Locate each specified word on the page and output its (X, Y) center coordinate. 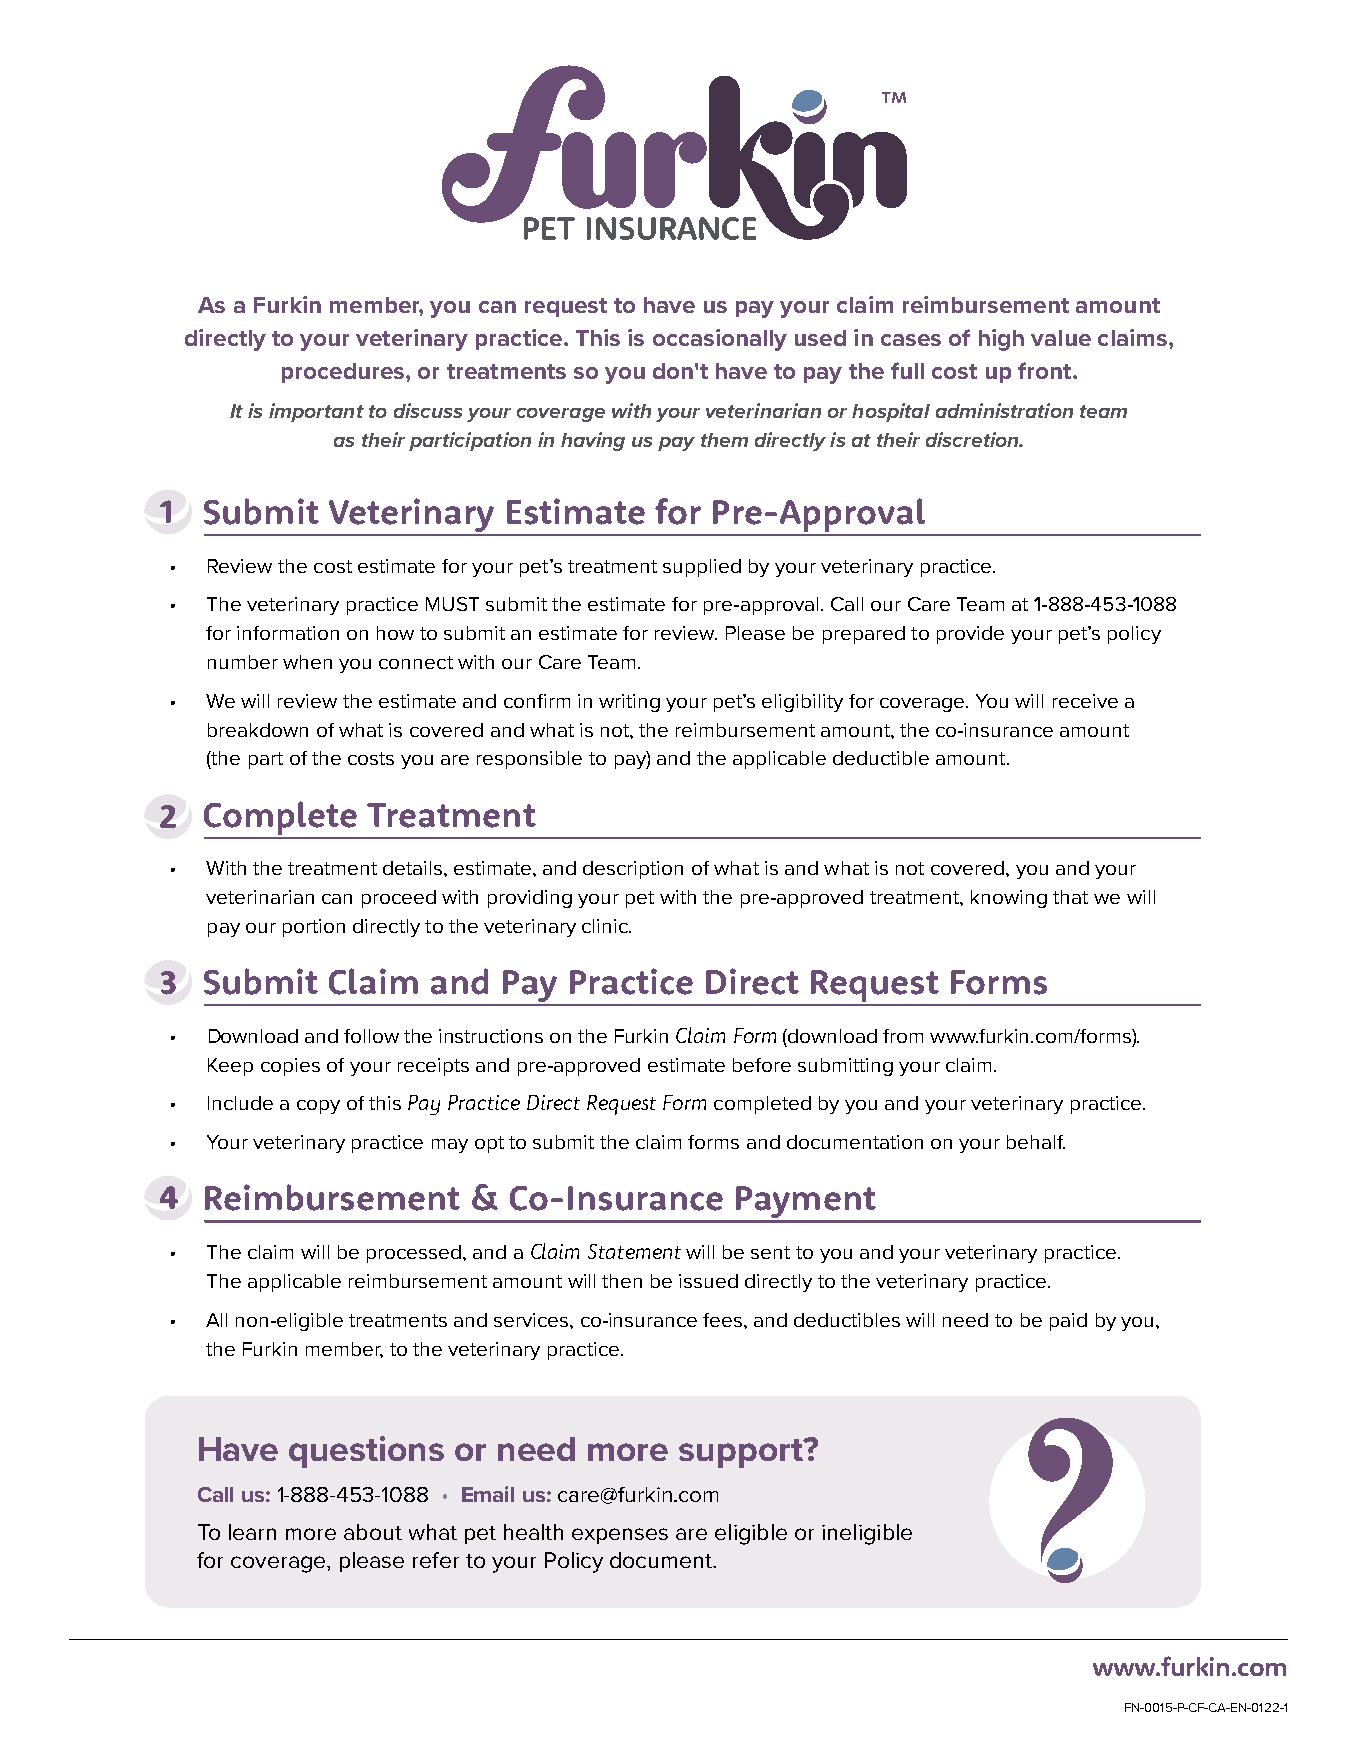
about (373, 1532)
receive (1085, 701)
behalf (1036, 1142)
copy (318, 1107)
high (1001, 340)
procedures (344, 373)
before (762, 1065)
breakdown (258, 730)
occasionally (720, 340)
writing (629, 703)
